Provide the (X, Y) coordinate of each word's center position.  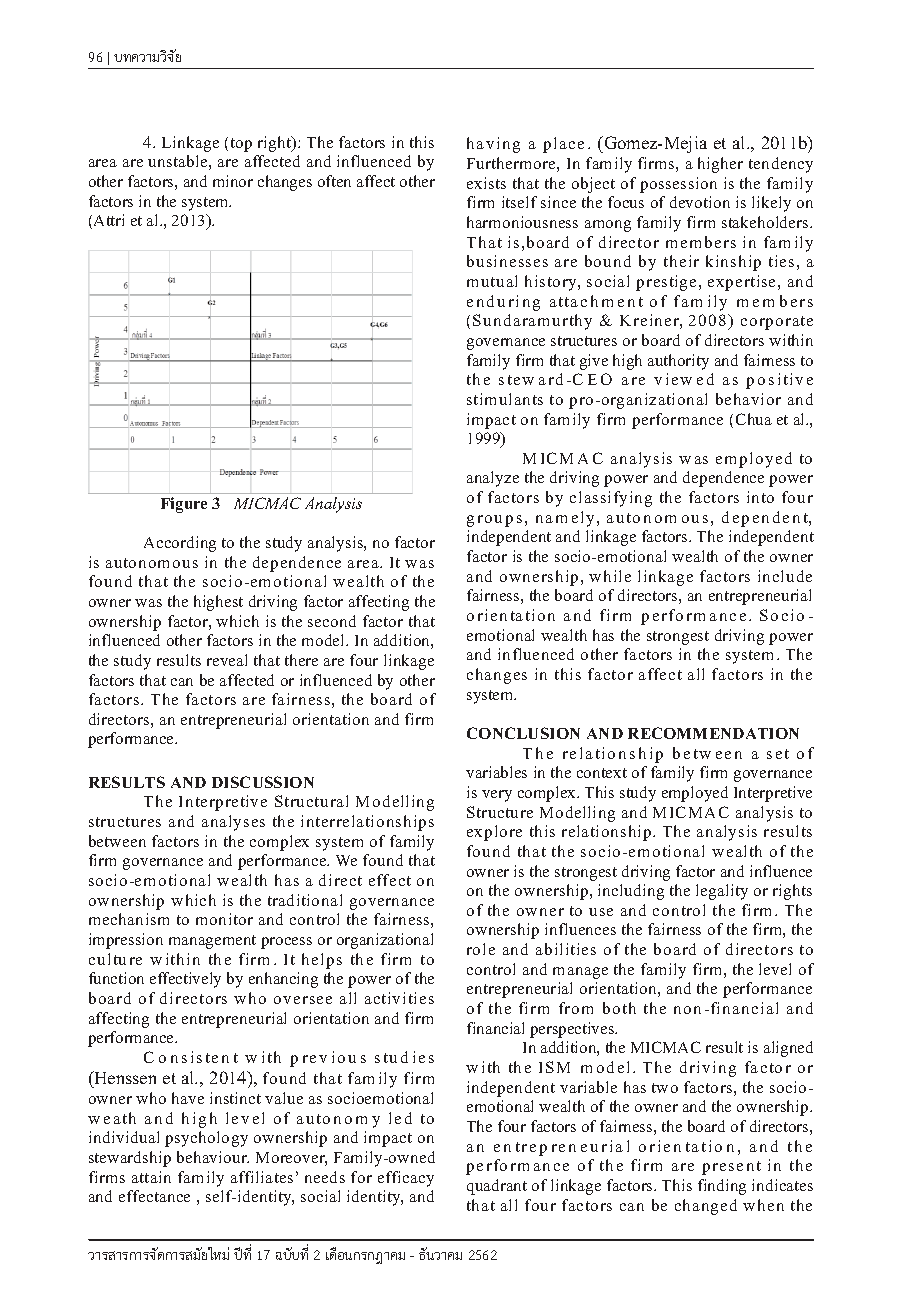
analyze (493, 479)
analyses (233, 823)
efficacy (406, 1179)
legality (722, 892)
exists (486, 183)
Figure (184, 505)
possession (678, 185)
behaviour (213, 1157)
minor (233, 181)
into (760, 497)
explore (494, 833)
